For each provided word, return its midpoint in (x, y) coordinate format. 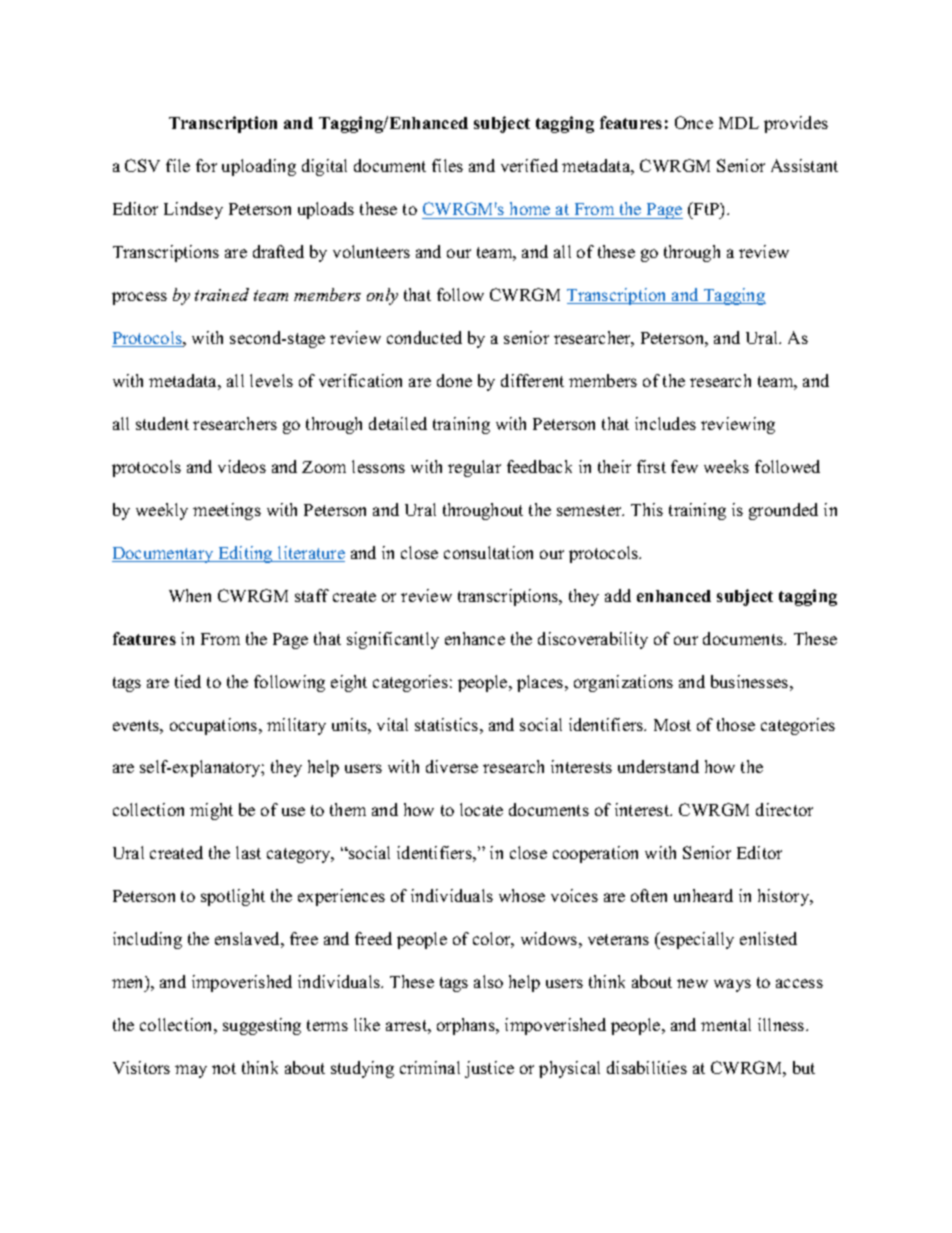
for (206, 165)
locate (481, 809)
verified (529, 165)
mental (726, 1024)
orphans (467, 1026)
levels (271, 380)
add (618, 595)
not (224, 1068)
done (454, 380)
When (190, 595)
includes (665, 423)
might (211, 811)
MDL (739, 123)
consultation (488, 552)
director (784, 809)
